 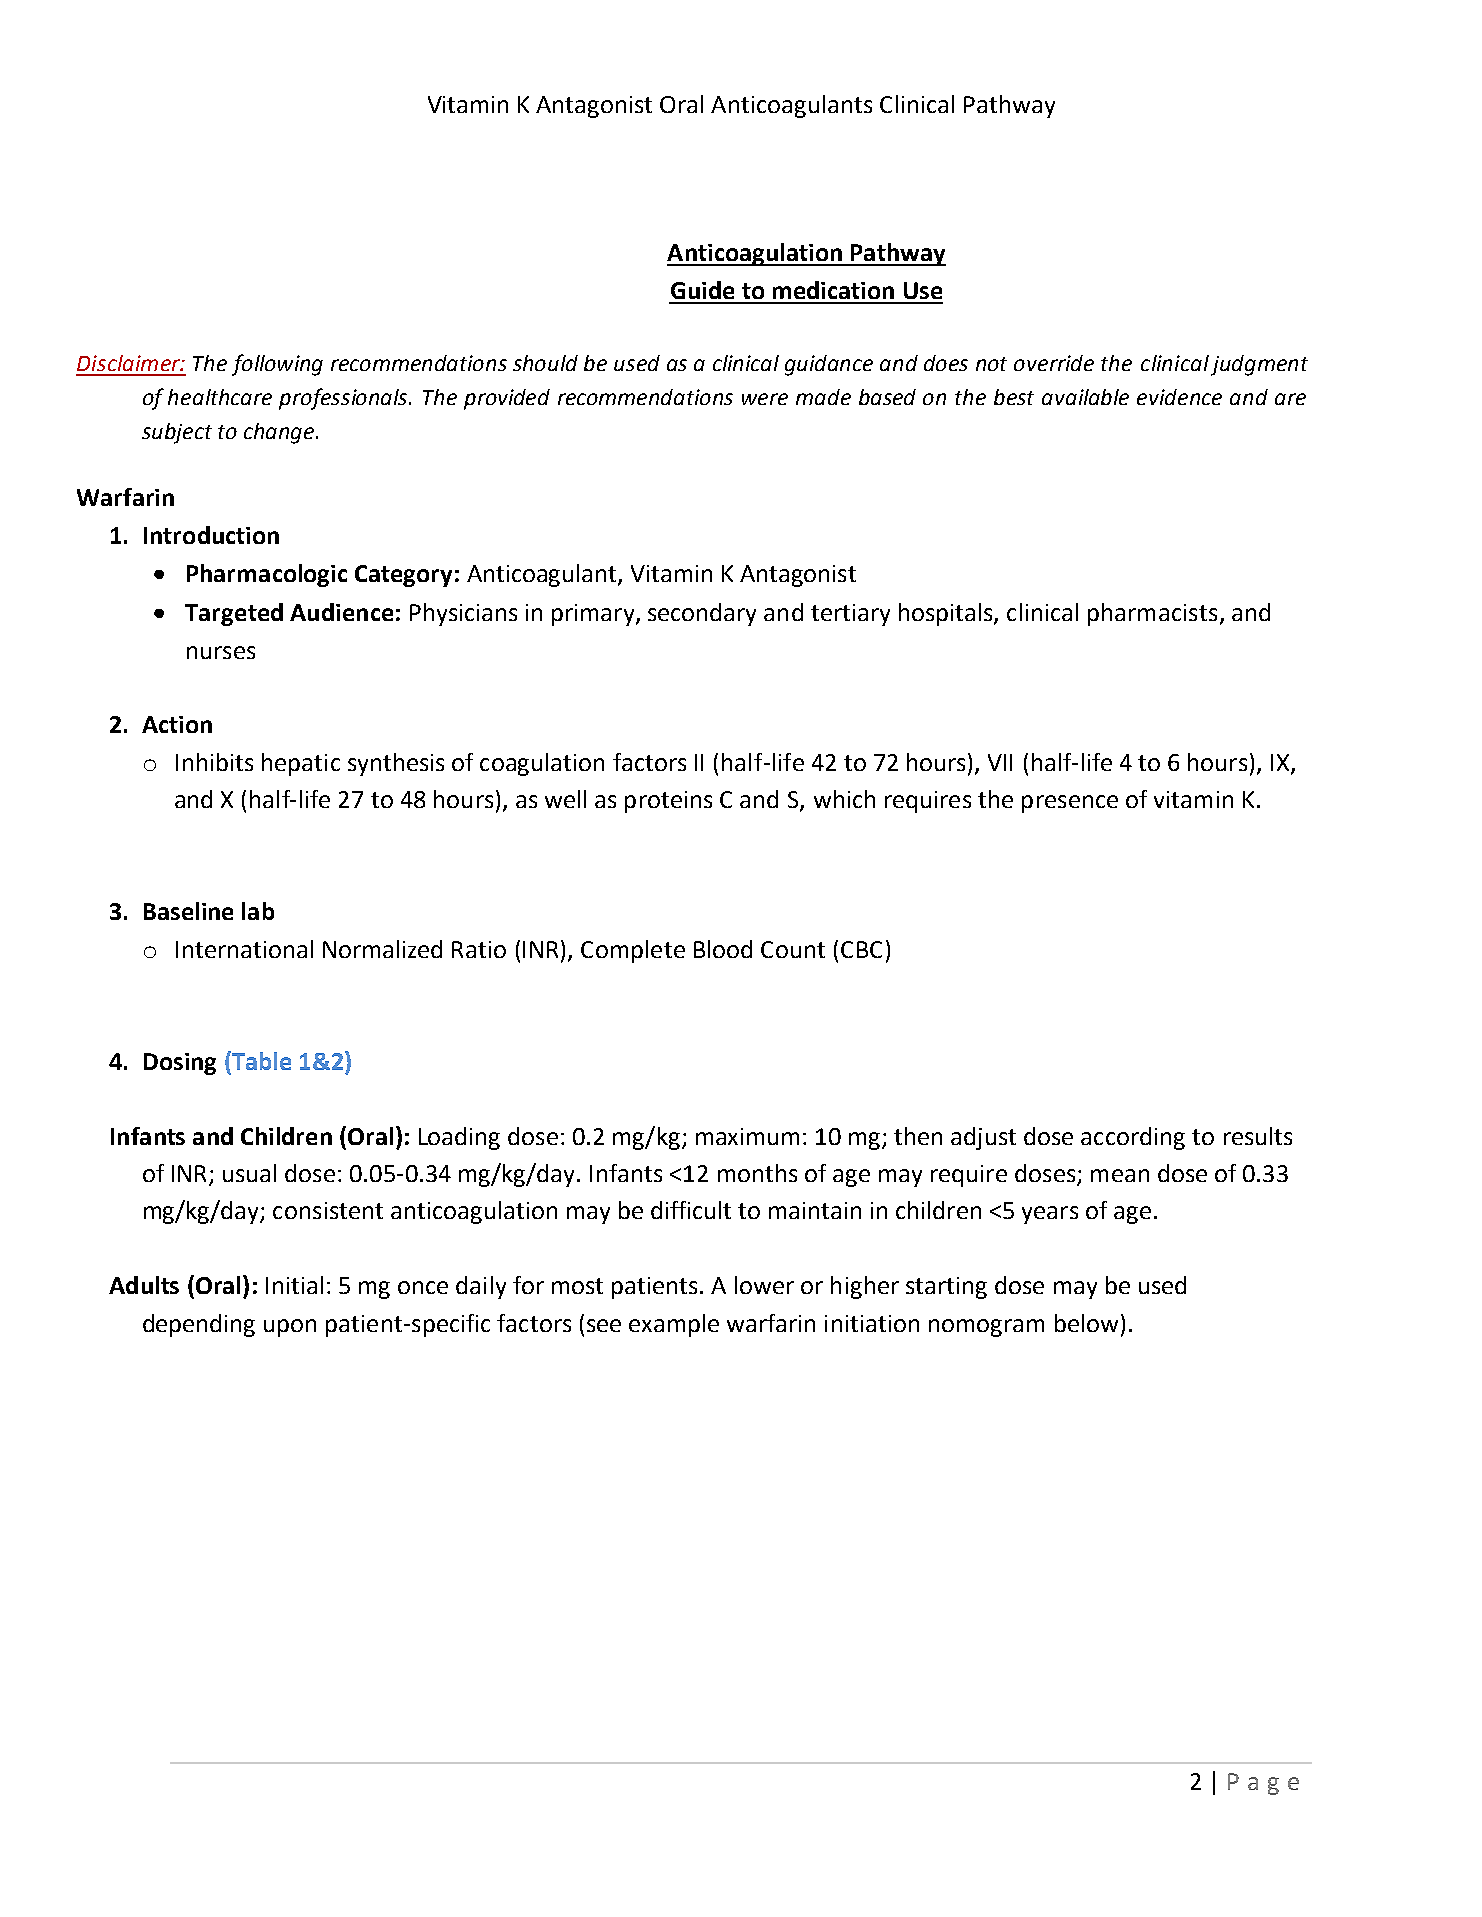 I want to click on available, so click(x=1085, y=397).
